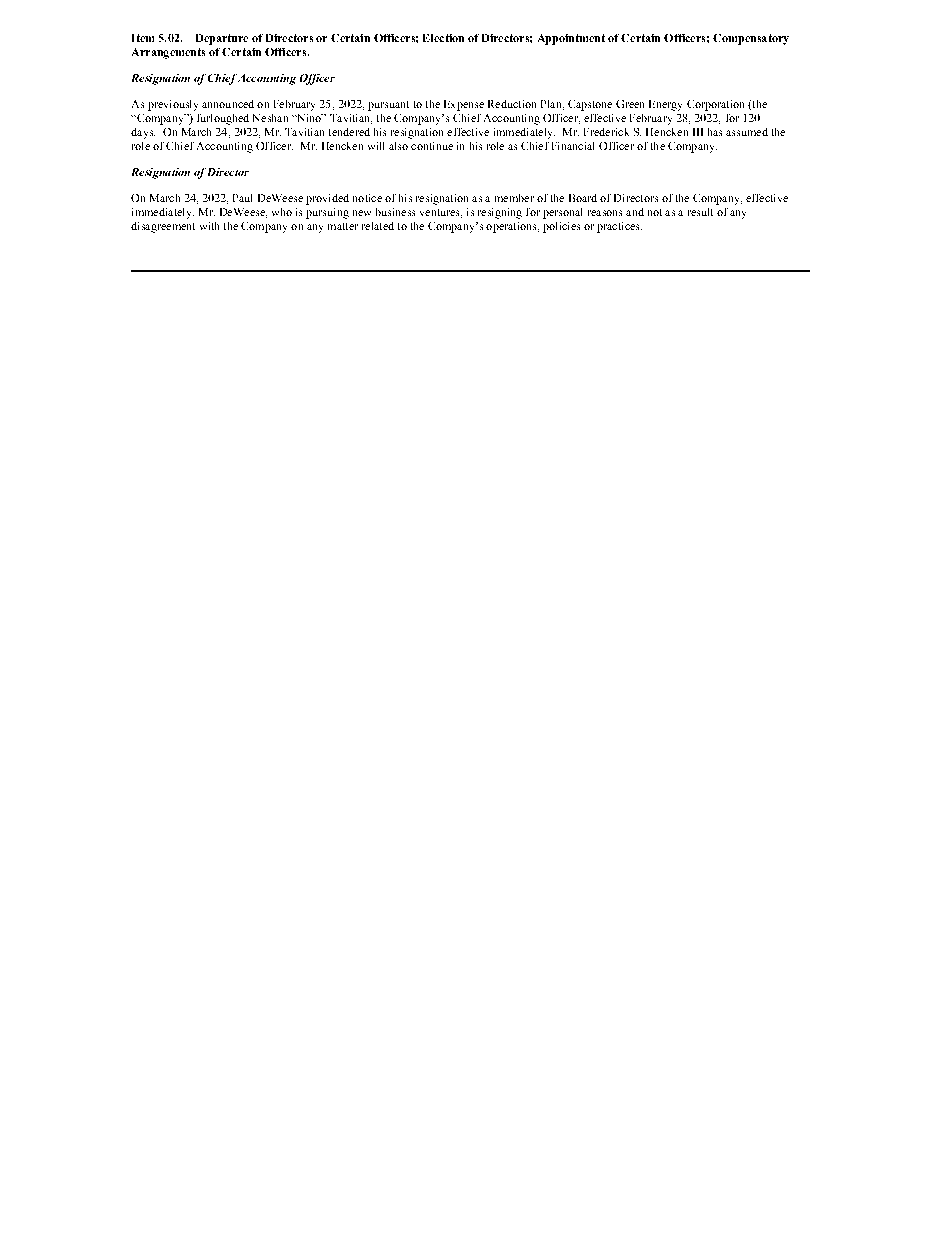  I want to click on Paul, so click(242, 198).
